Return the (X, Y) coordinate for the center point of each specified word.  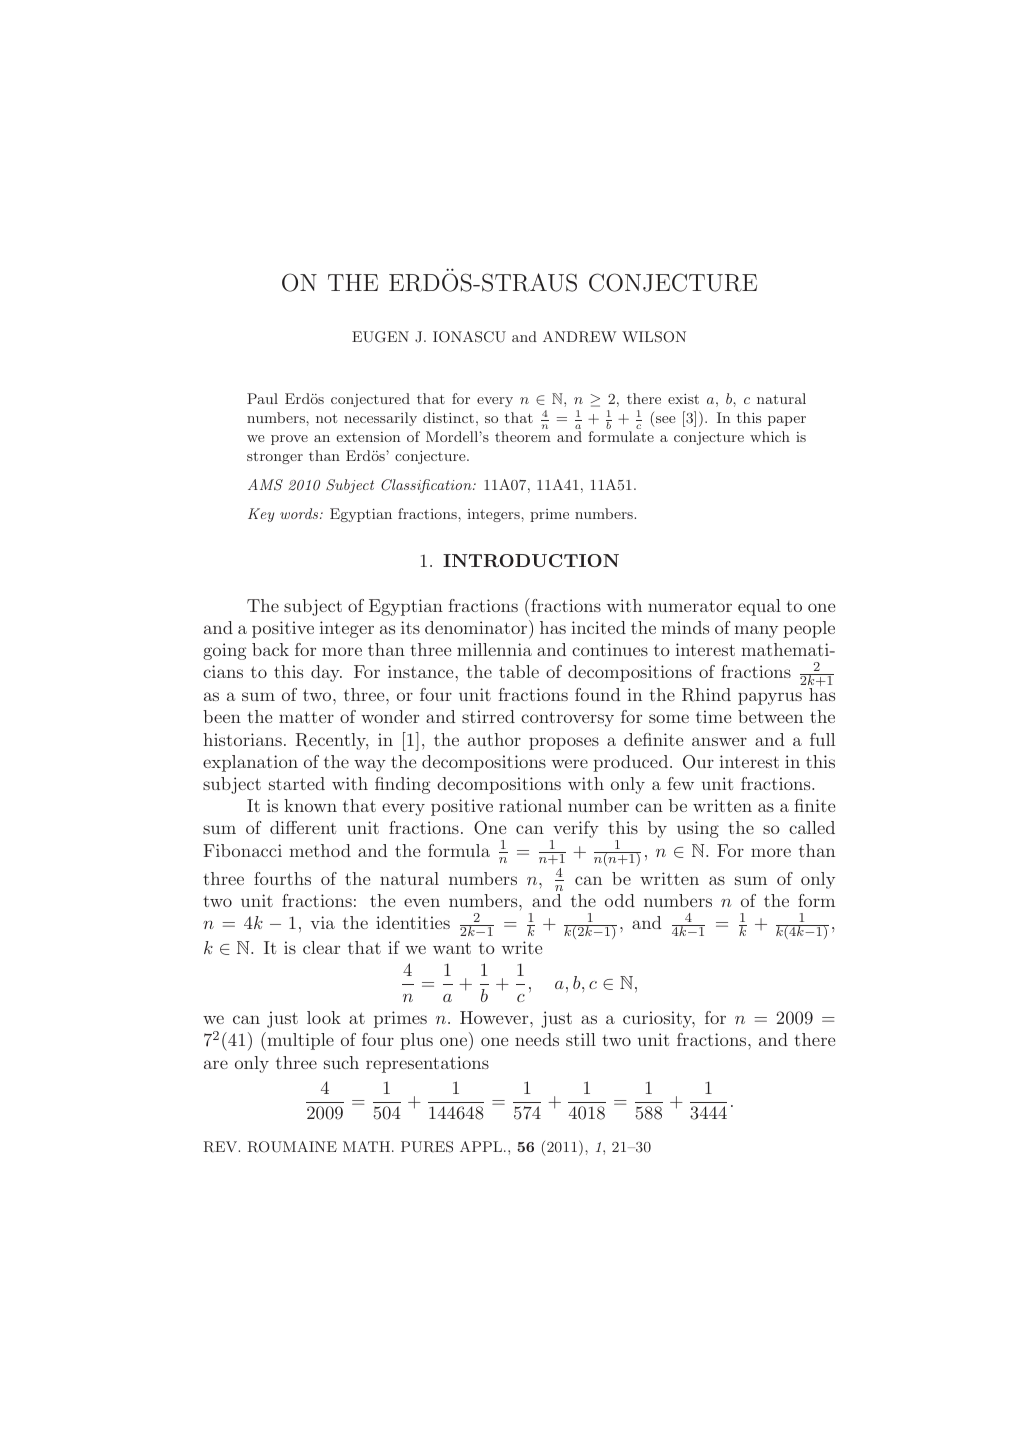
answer (719, 741)
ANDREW (580, 337)
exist (683, 399)
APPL (482, 1146)
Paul (262, 398)
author (494, 739)
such (341, 1062)
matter (306, 717)
